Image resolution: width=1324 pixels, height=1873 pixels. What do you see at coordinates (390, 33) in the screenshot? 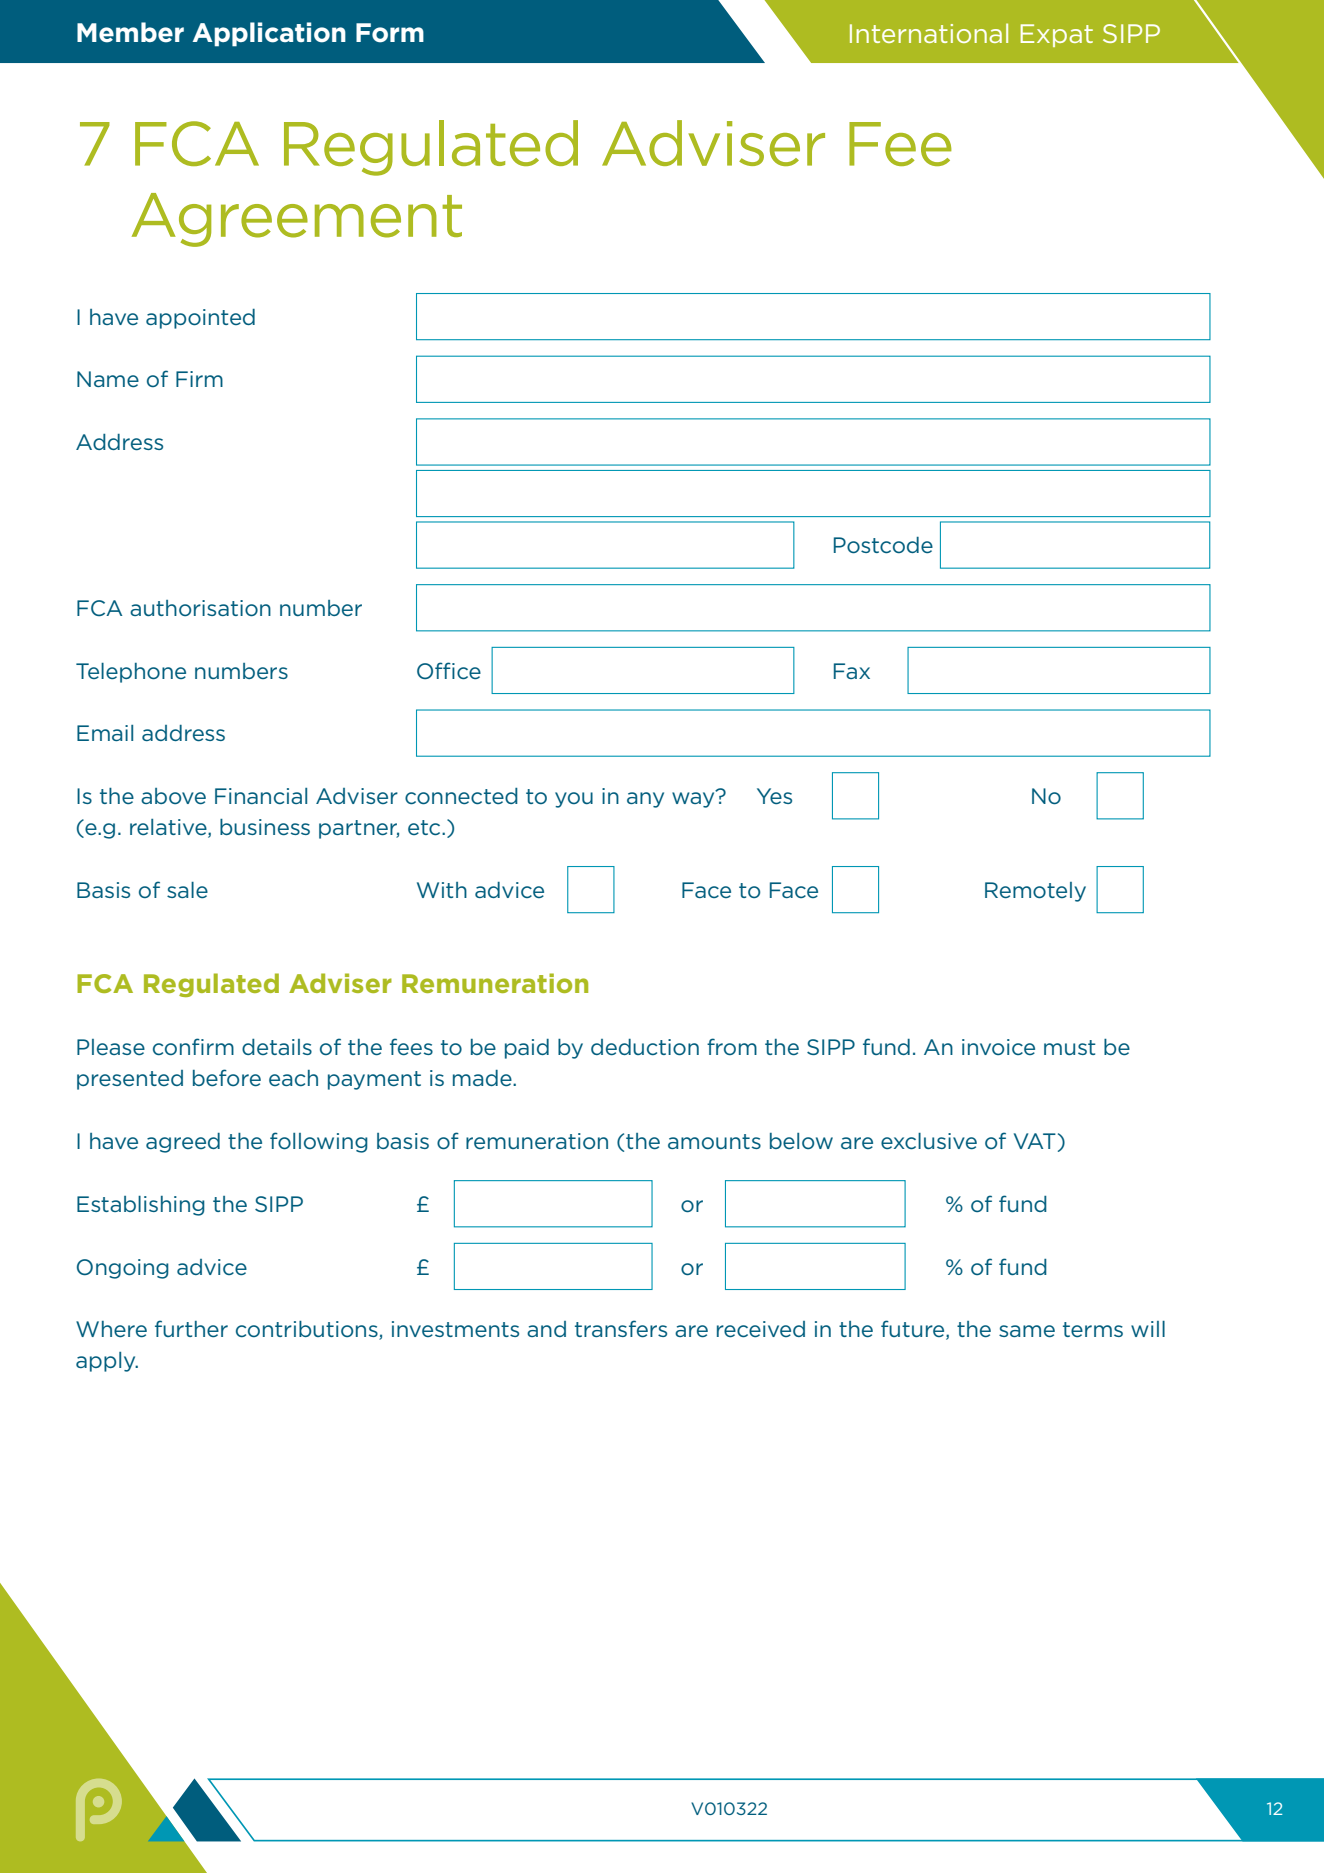
I see `Form` at bounding box center [390, 33].
